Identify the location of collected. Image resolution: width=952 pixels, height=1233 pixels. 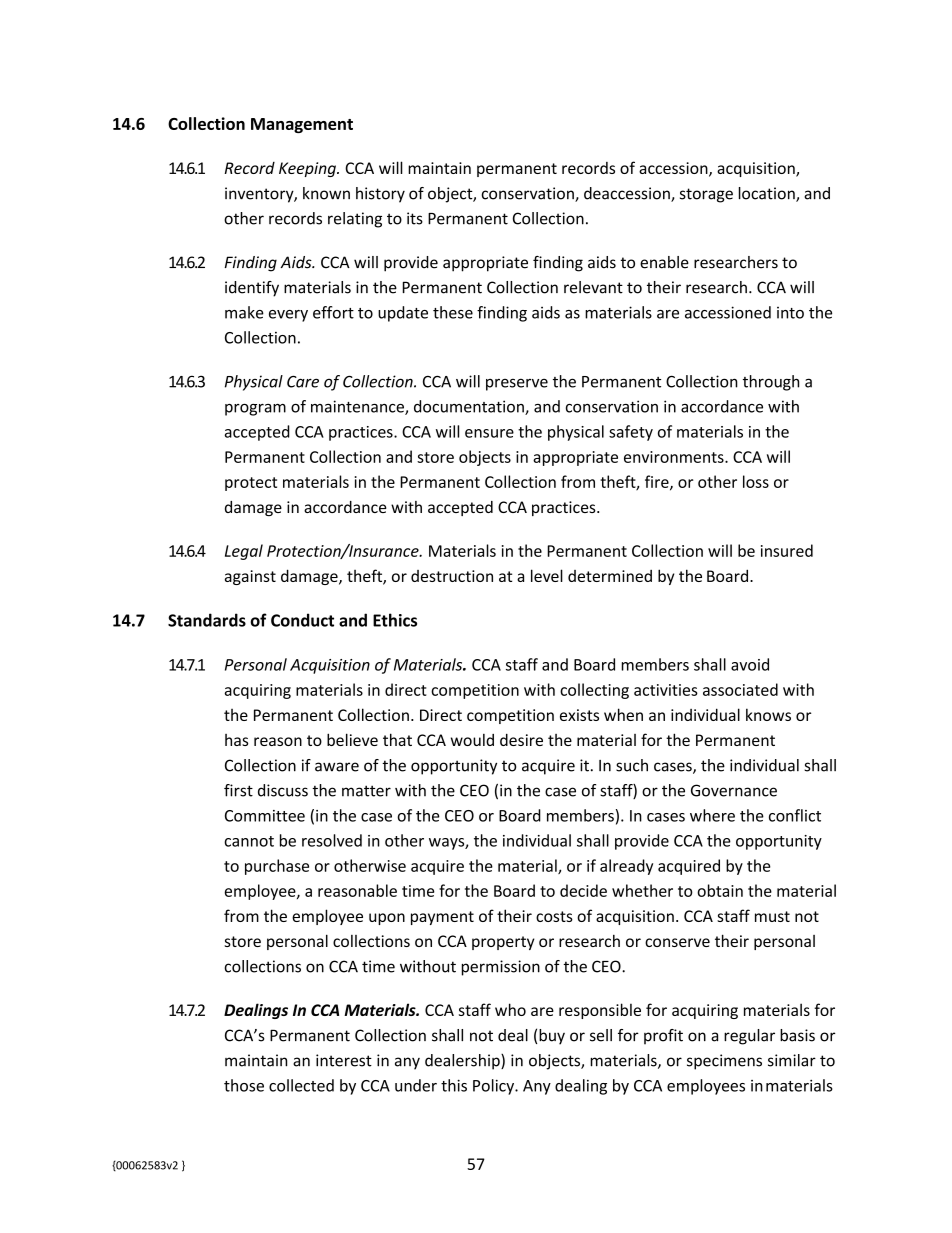
(301, 1085).
